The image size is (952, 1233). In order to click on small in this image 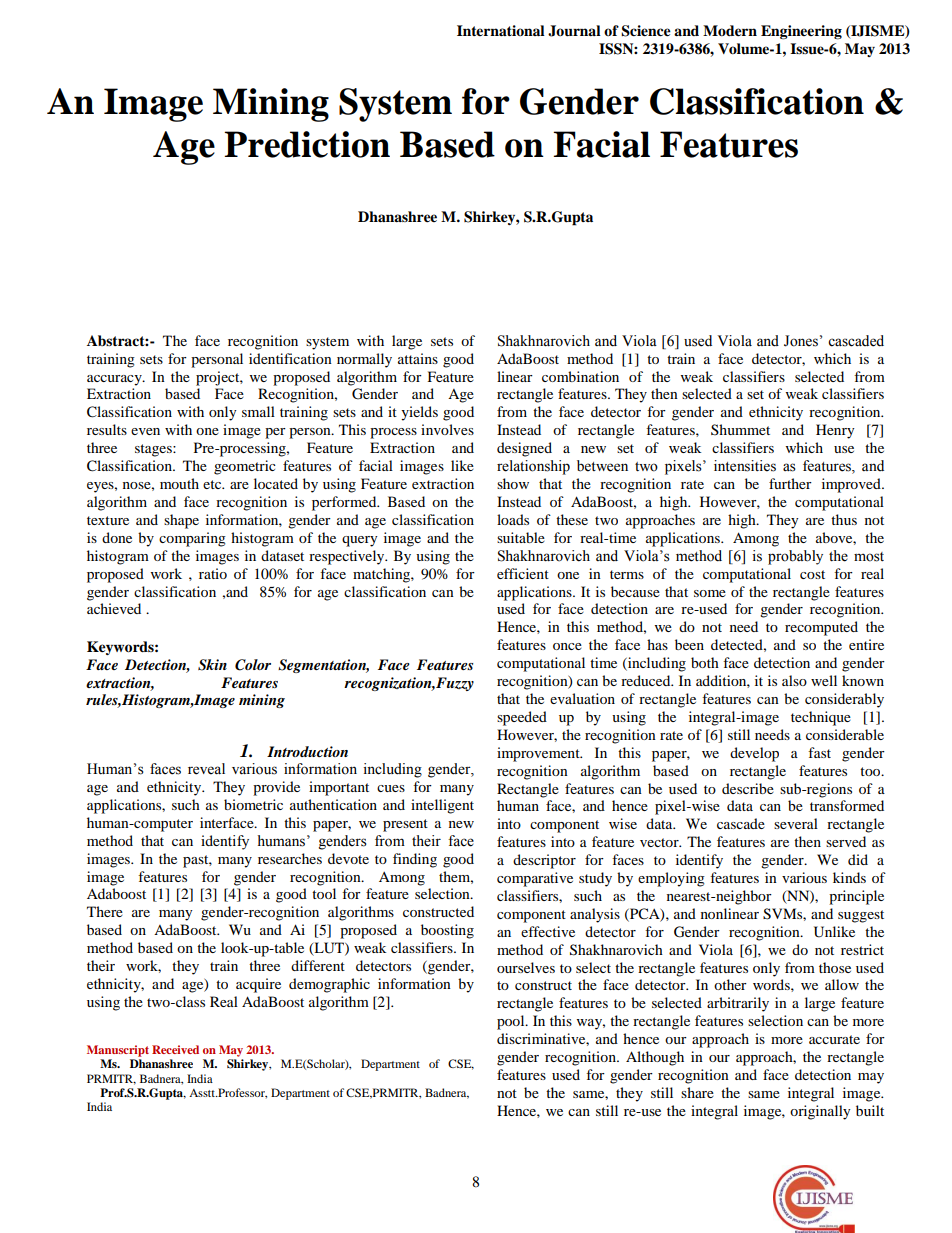, I will do `click(258, 411)`.
